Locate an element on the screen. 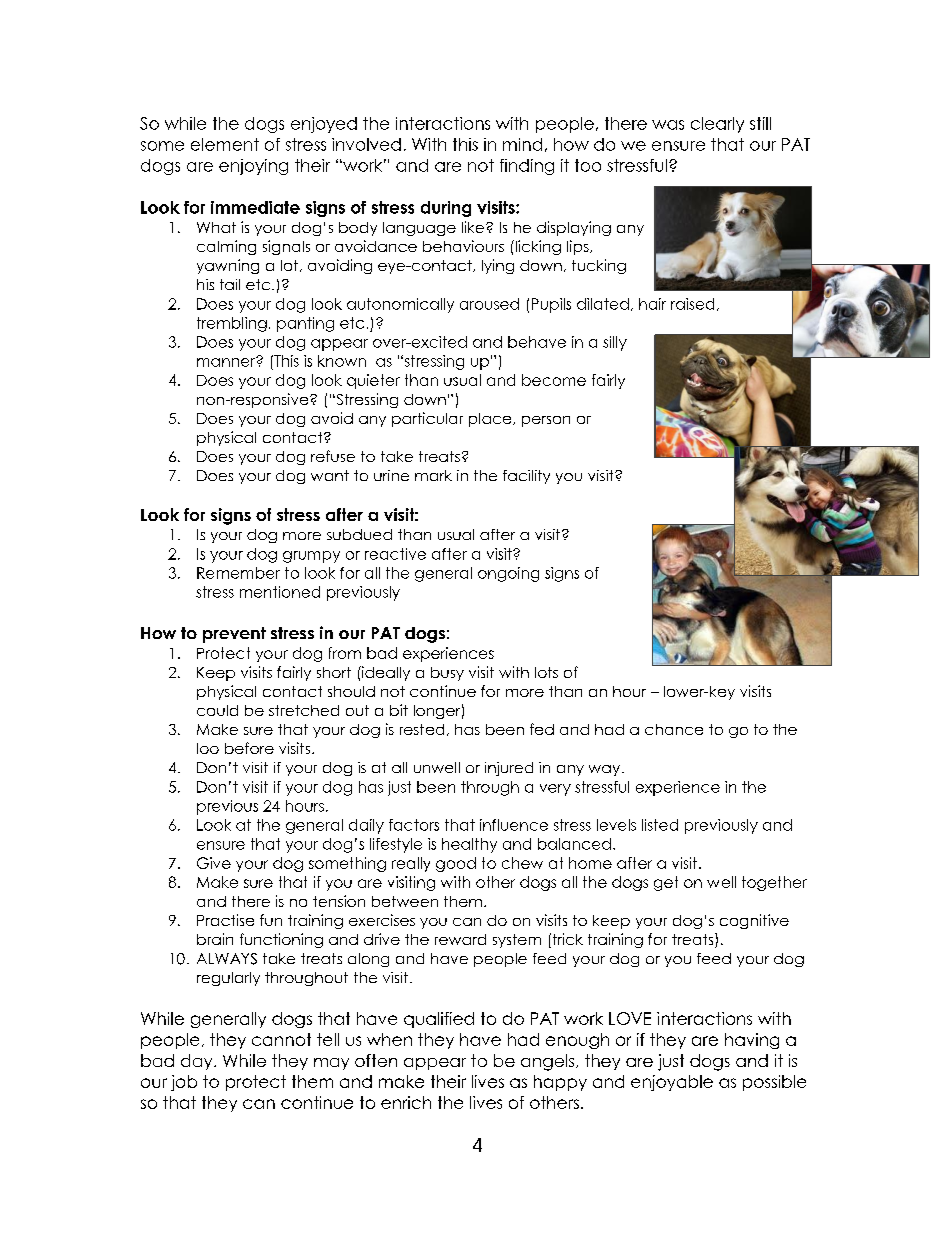  raised is located at coordinates (692, 304).
